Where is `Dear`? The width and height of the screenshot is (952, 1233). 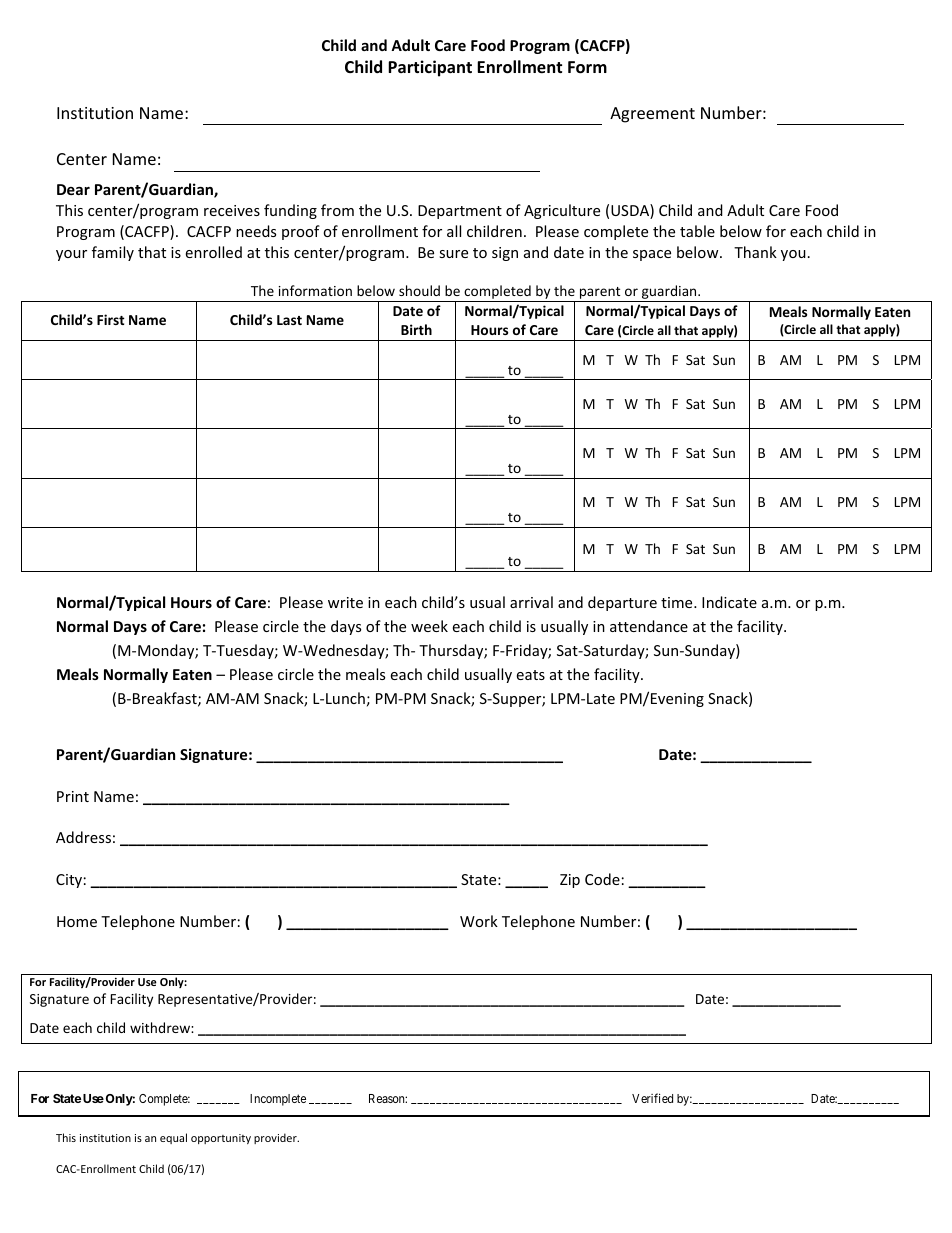
Dear is located at coordinates (73, 189).
